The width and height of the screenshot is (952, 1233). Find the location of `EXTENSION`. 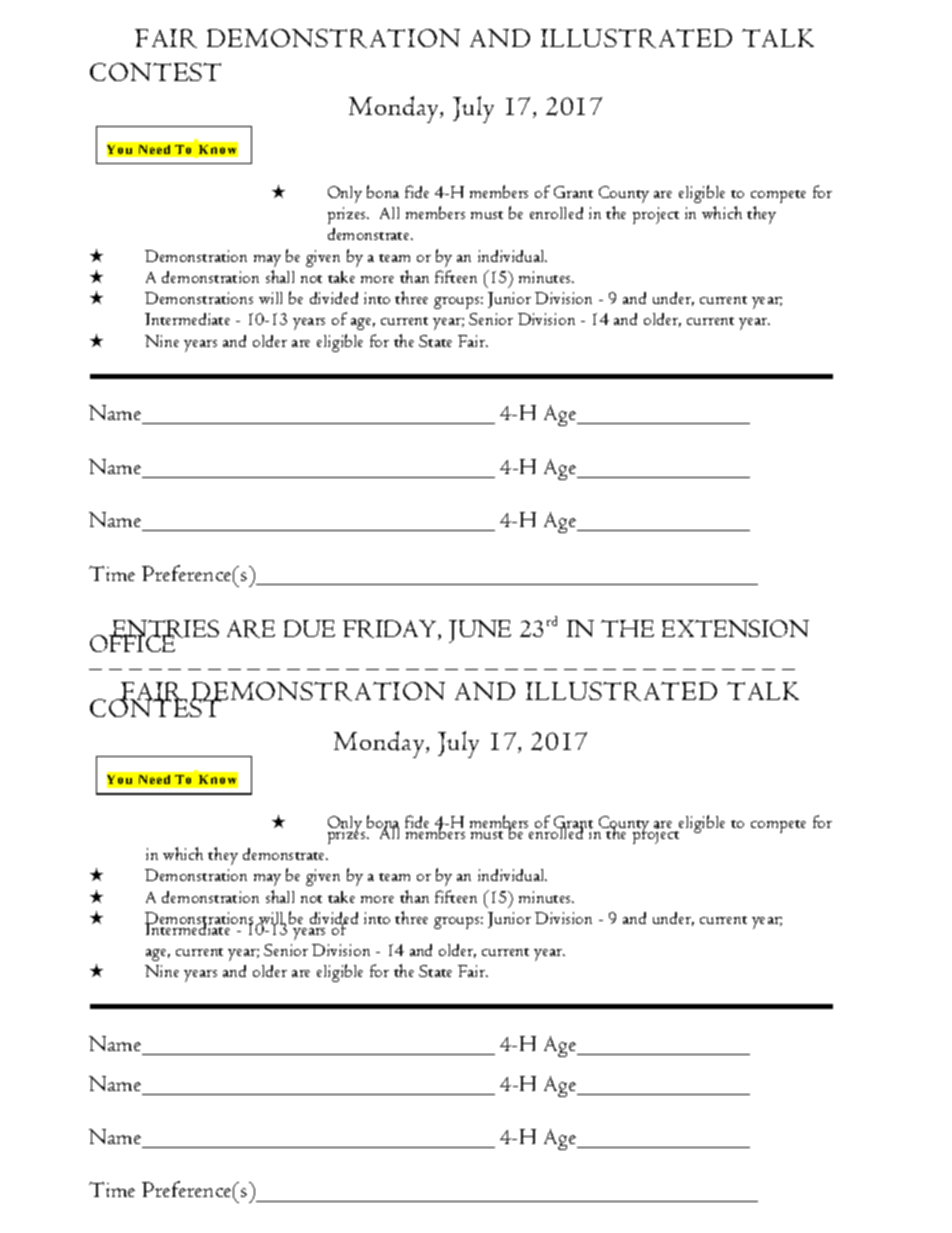

EXTENSION is located at coordinates (735, 628).
